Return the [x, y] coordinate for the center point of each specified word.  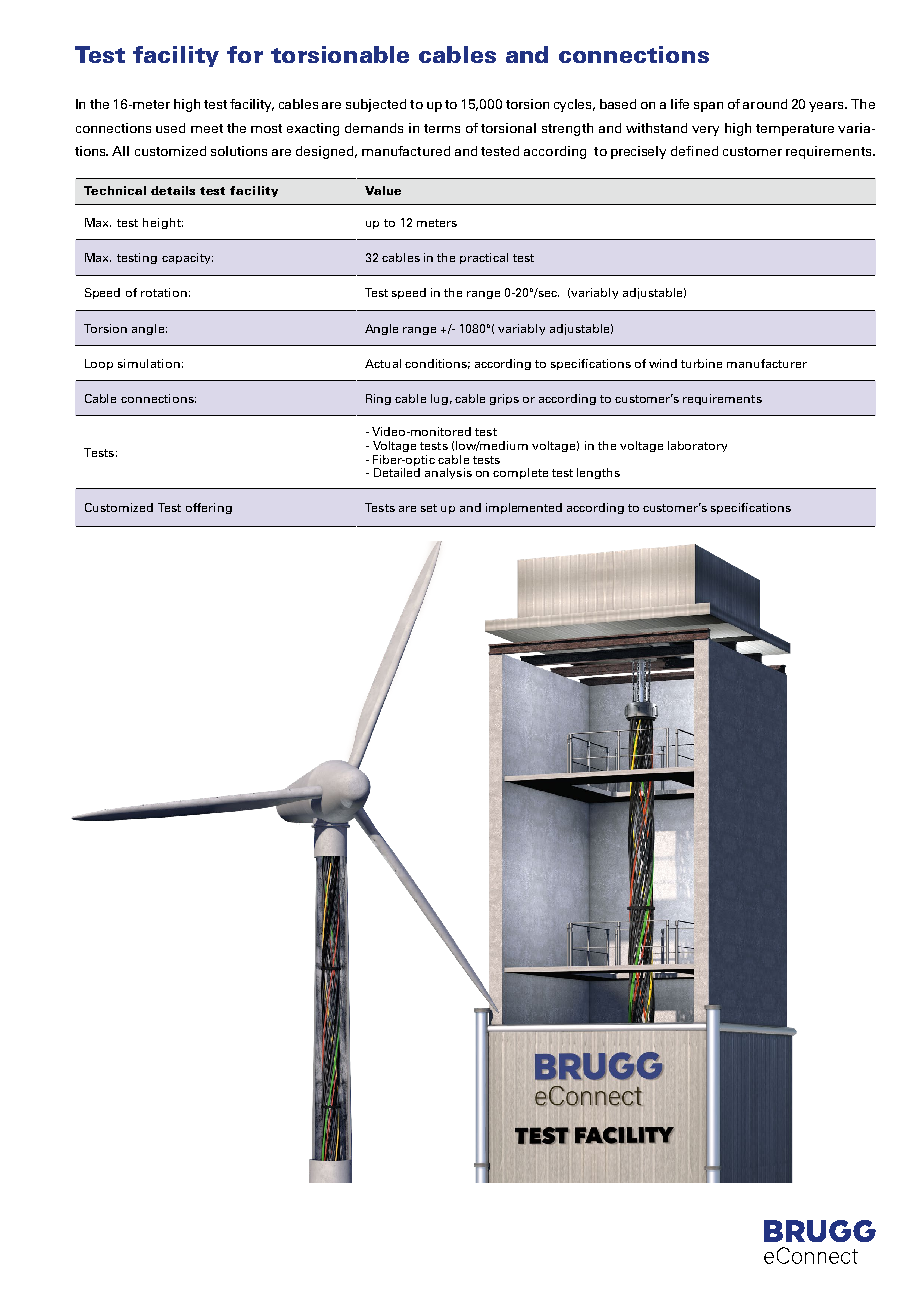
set [429, 508]
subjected [376, 105]
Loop [99, 364]
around [765, 104]
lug [439, 399]
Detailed [397, 472]
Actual [383, 363]
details [173, 190]
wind [663, 363]
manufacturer [767, 363]
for [245, 54]
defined [694, 151]
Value [383, 190]
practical [484, 258]
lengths [598, 473]
